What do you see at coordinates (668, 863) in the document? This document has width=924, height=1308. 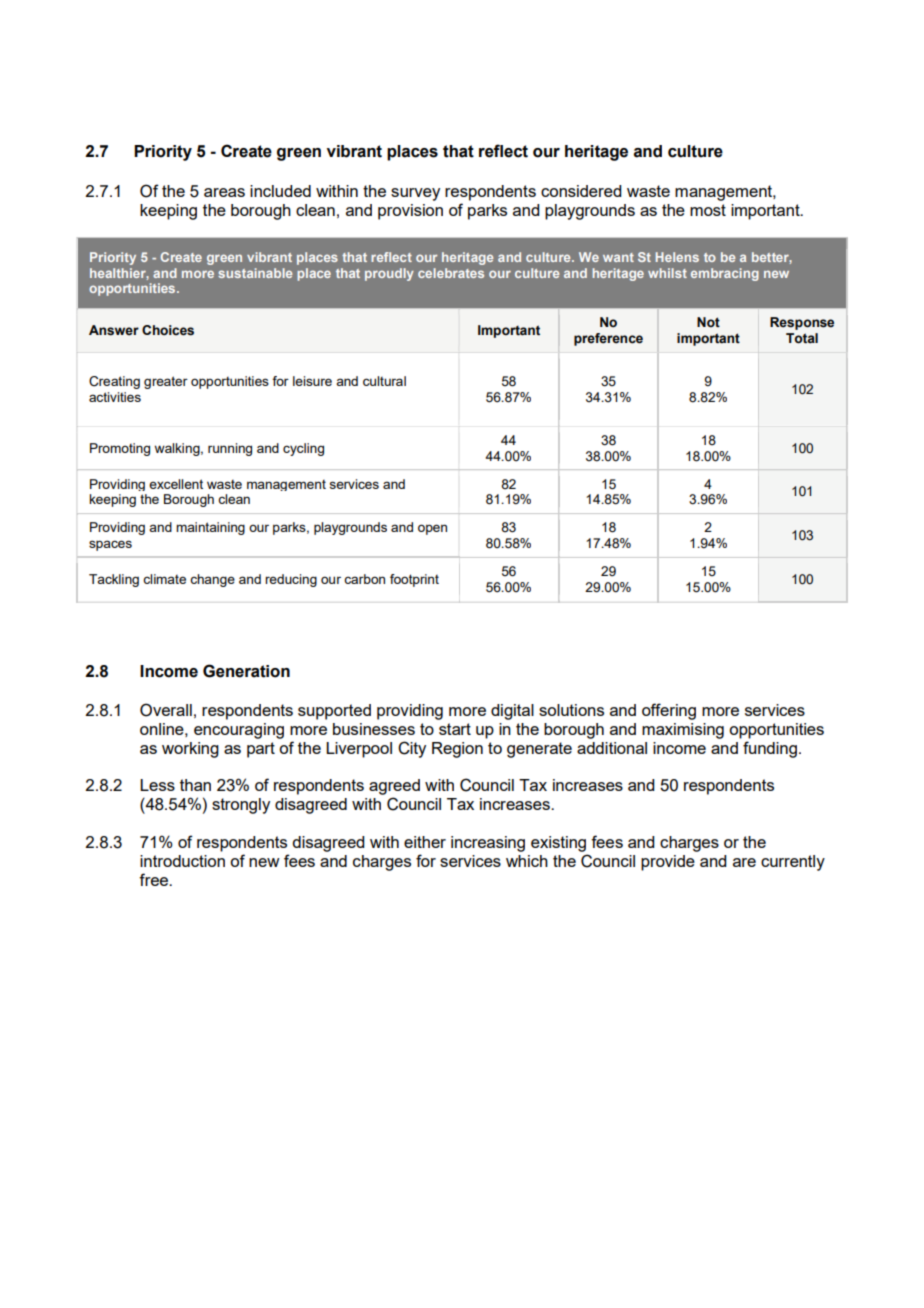 I see `provide` at bounding box center [668, 863].
